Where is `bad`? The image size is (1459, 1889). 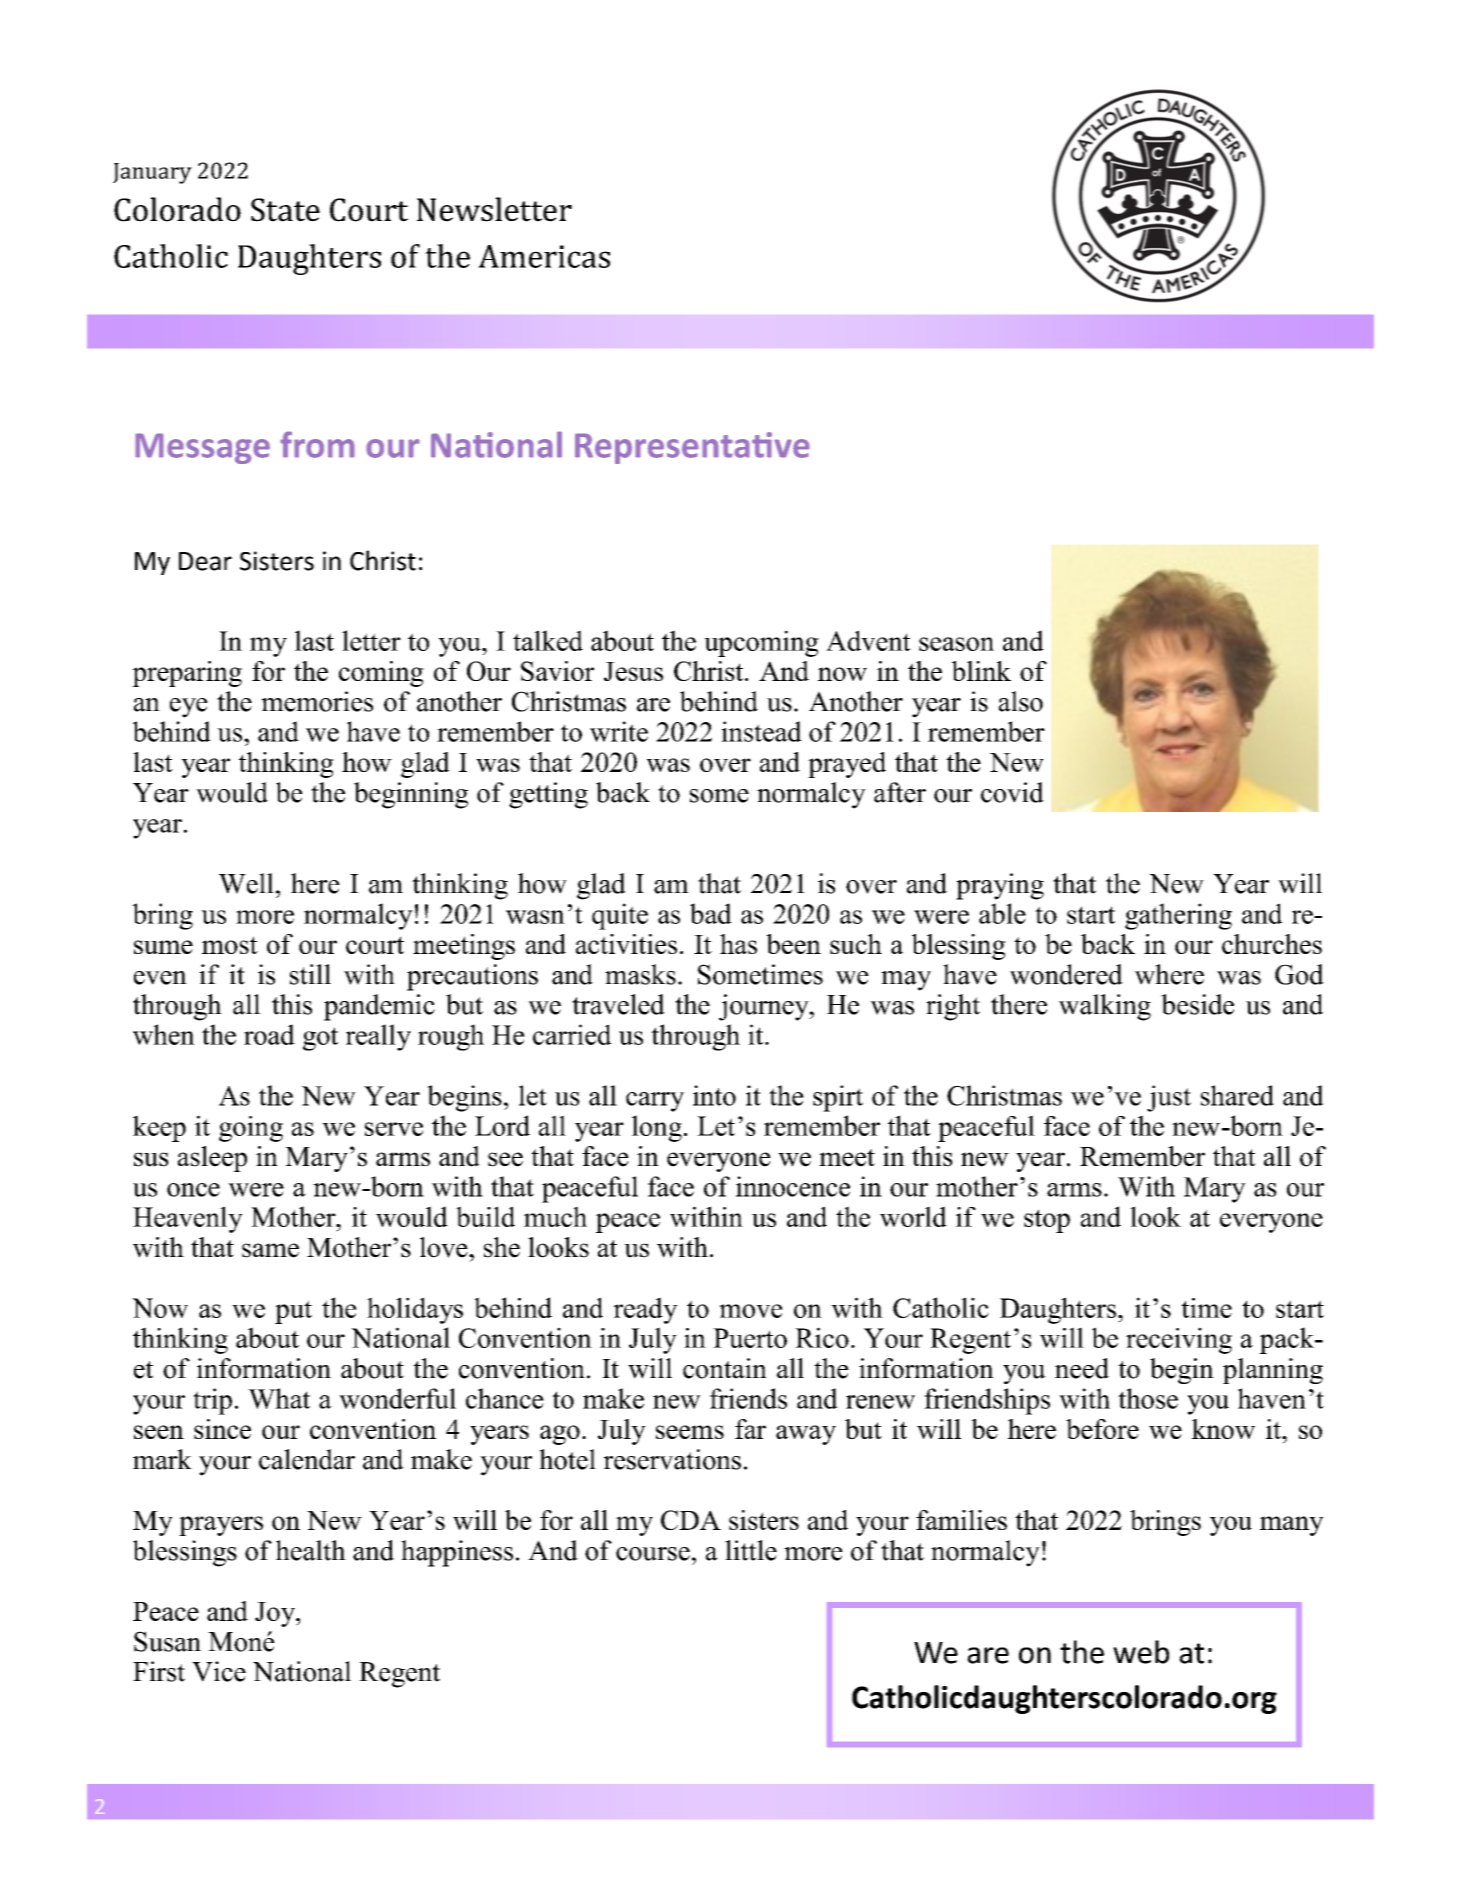 bad is located at coordinates (711, 913).
